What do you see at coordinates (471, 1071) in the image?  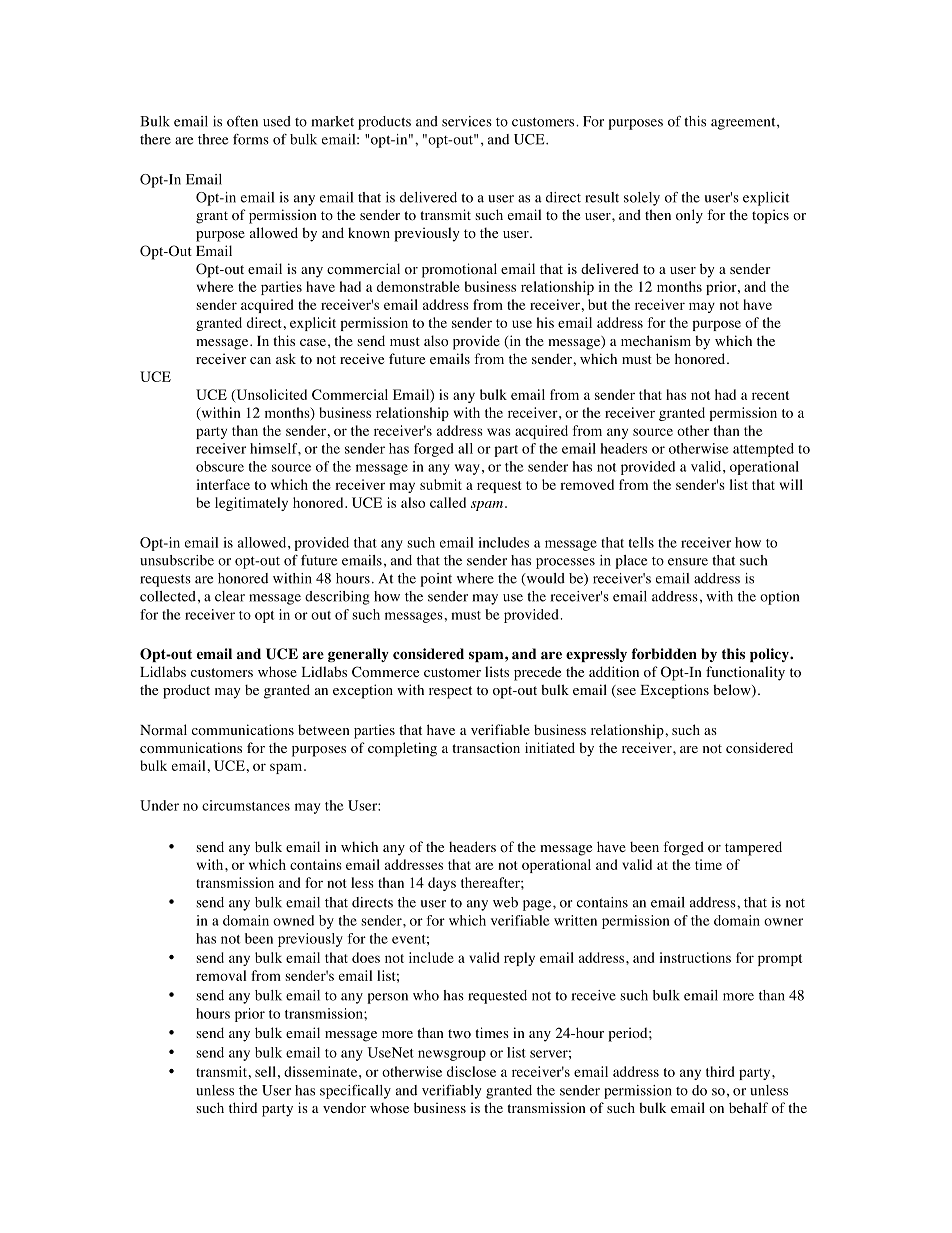 I see `disclose` at bounding box center [471, 1071].
